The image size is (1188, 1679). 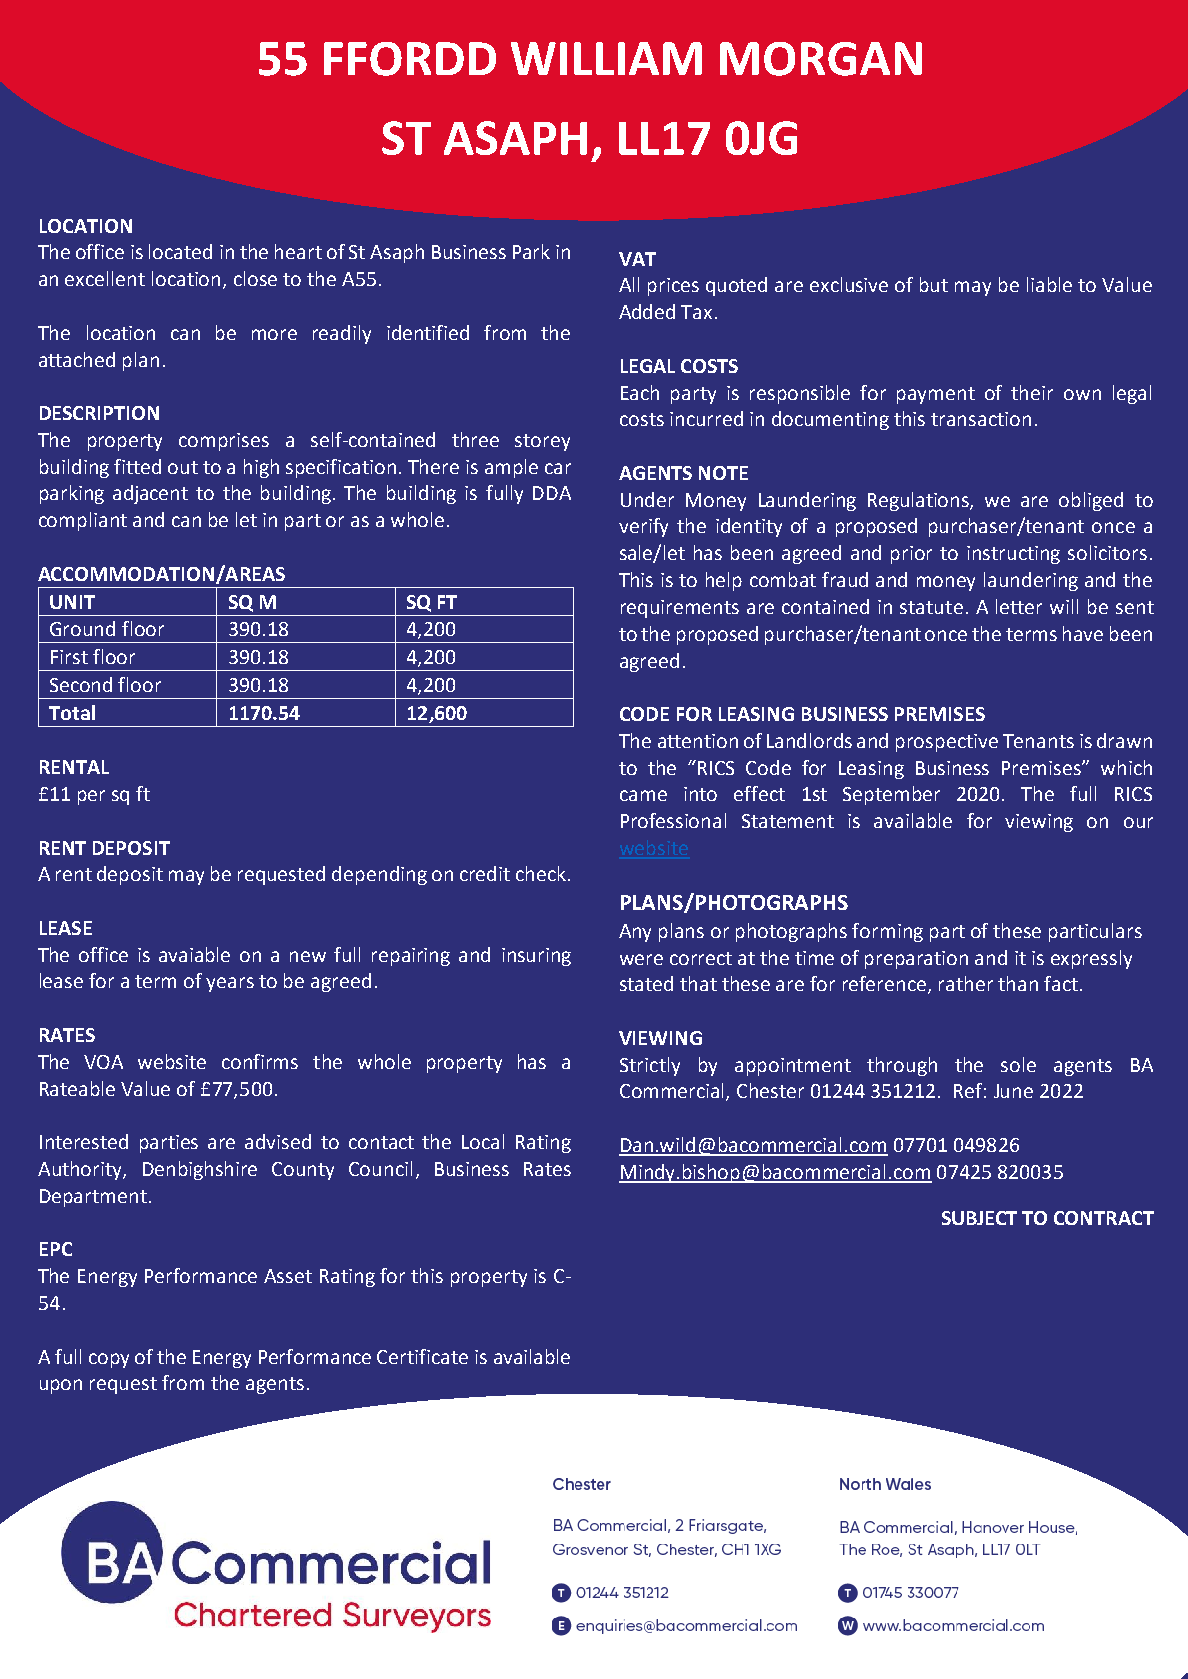 What do you see at coordinates (1018, 1064) in the screenshot?
I see `sole` at bounding box center [1018, 1064].
